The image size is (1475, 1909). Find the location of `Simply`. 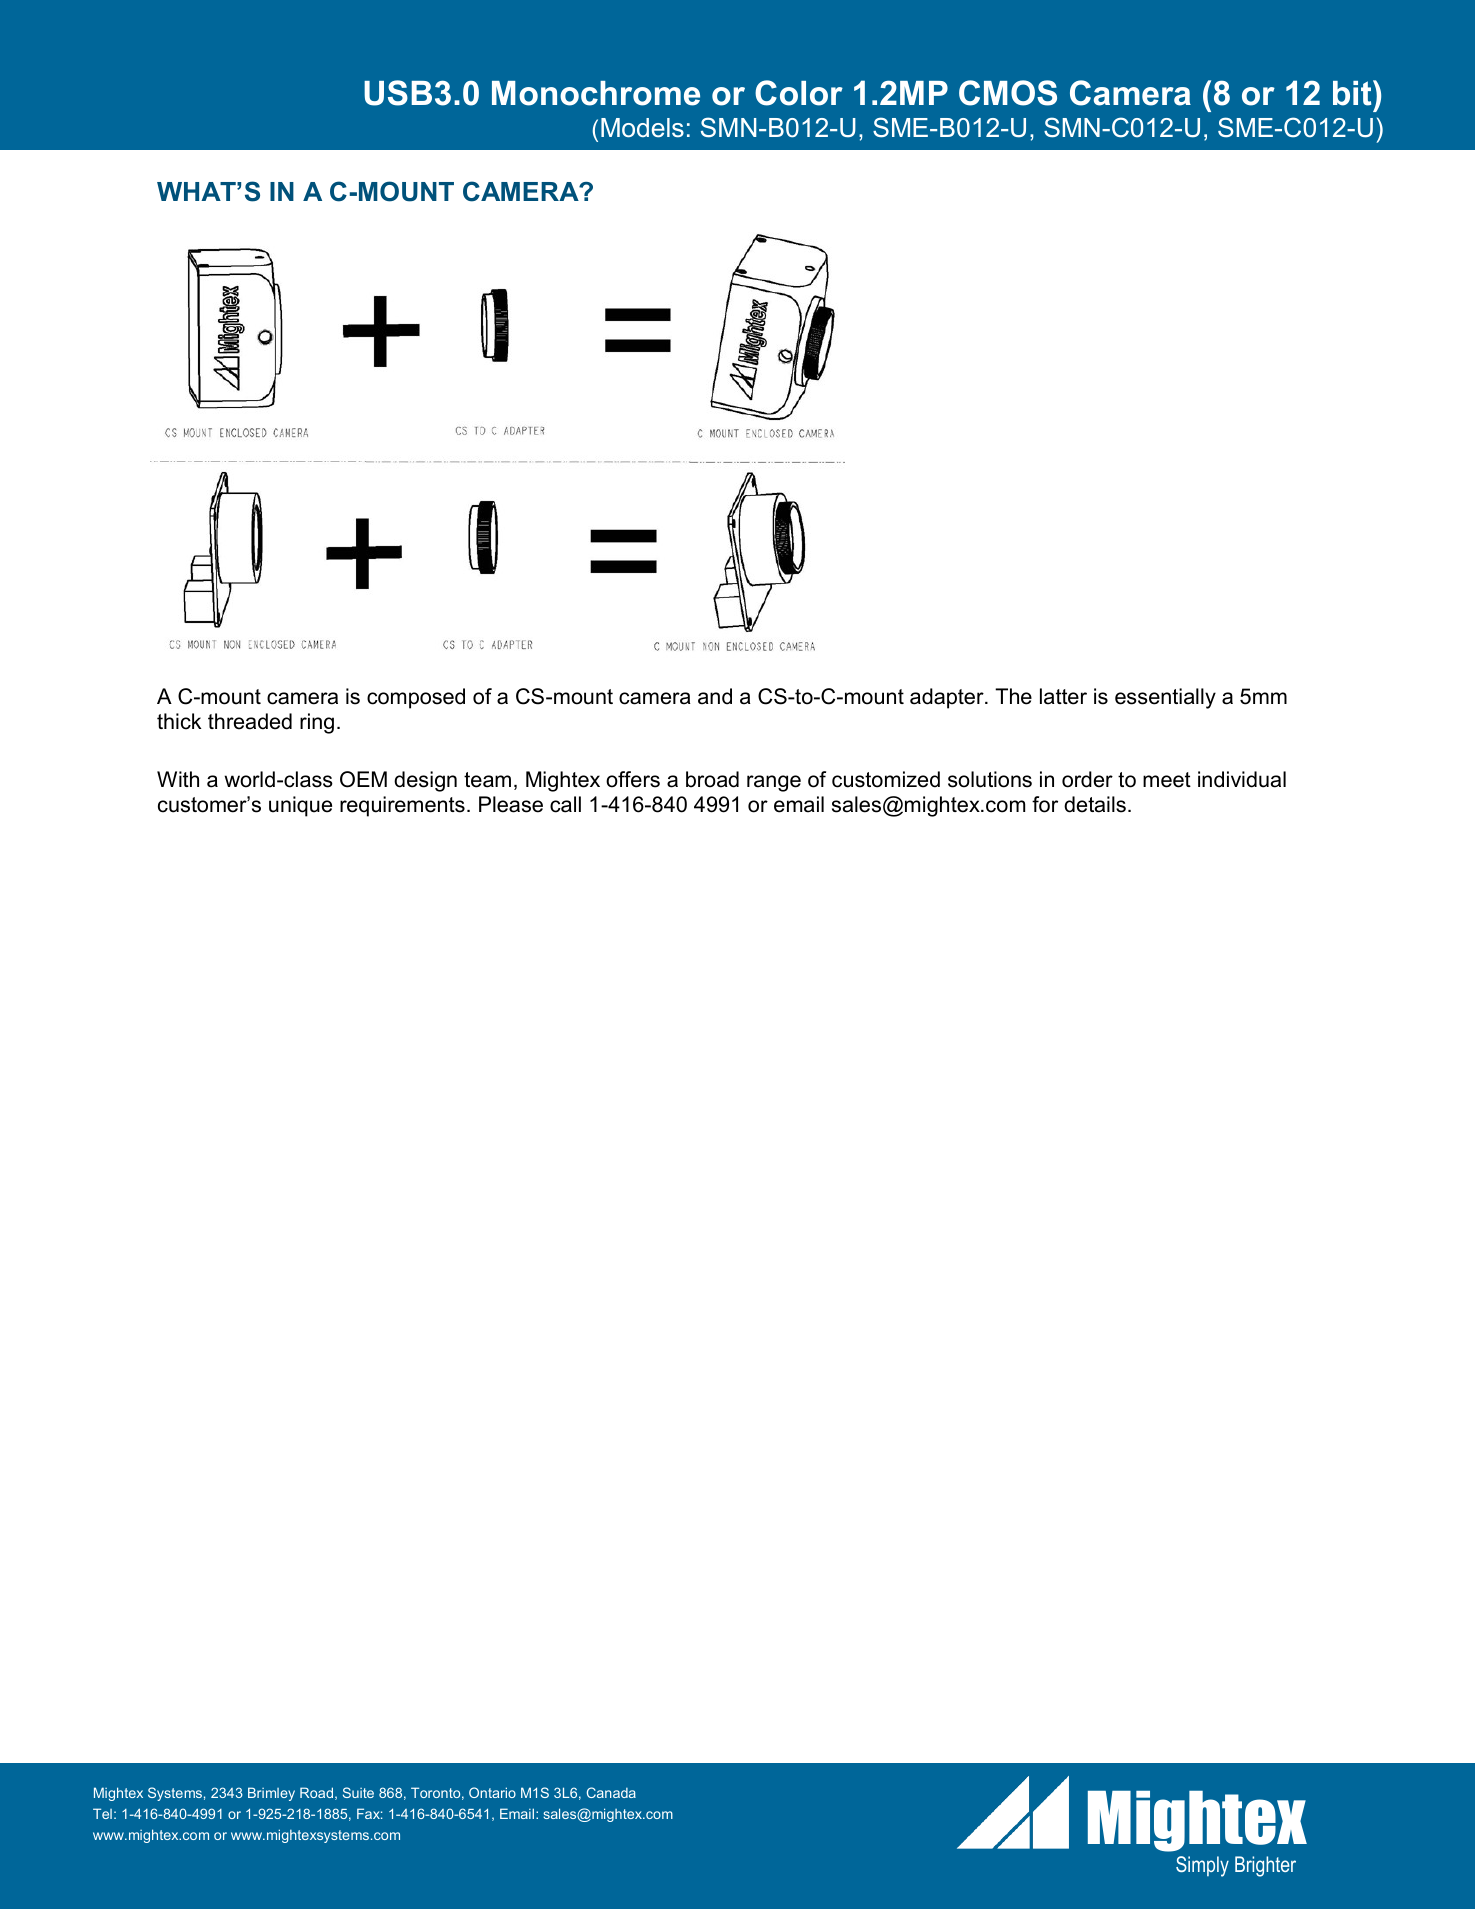

Simply is located at coordinates (1202, 1866).
